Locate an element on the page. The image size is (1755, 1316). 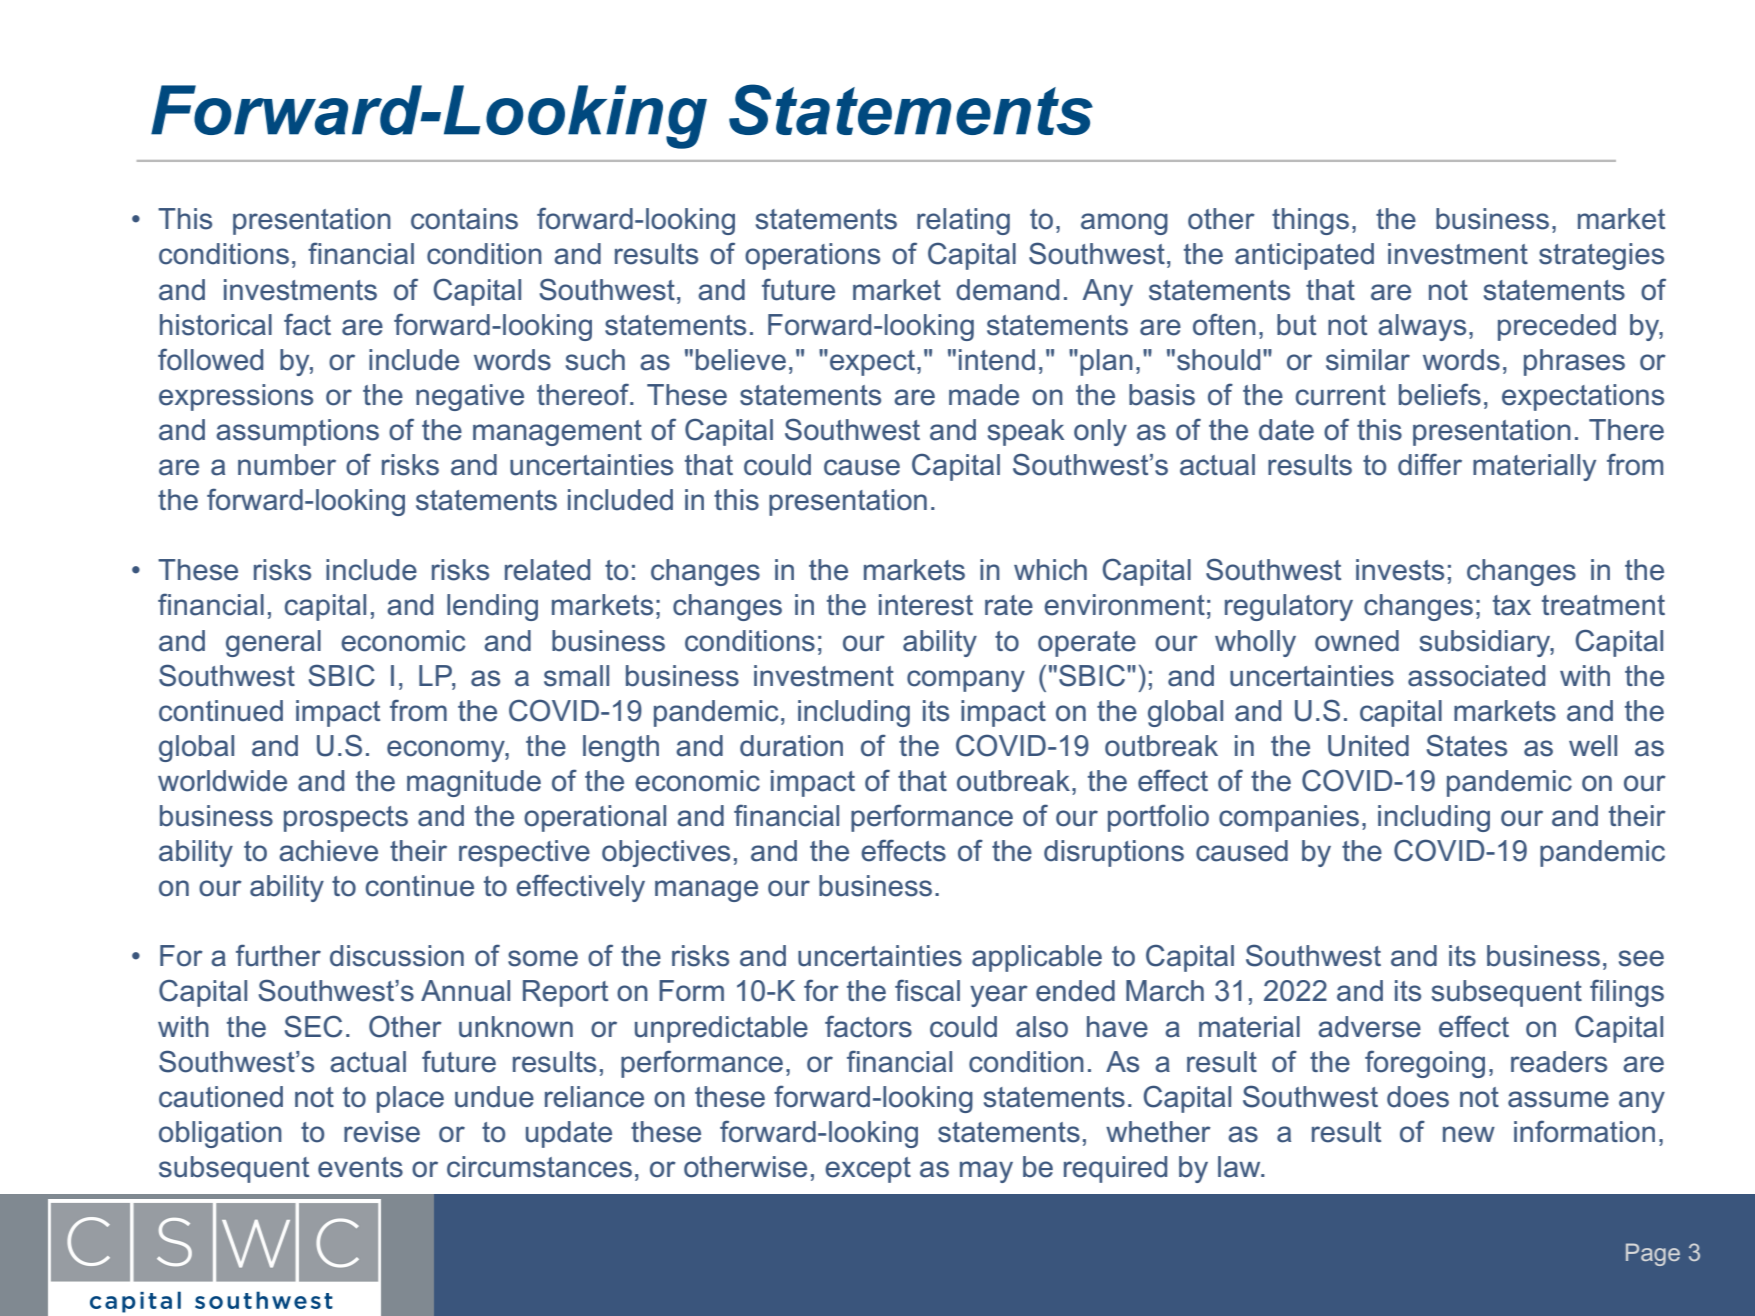
events is located at coordinates (360, 1167).
